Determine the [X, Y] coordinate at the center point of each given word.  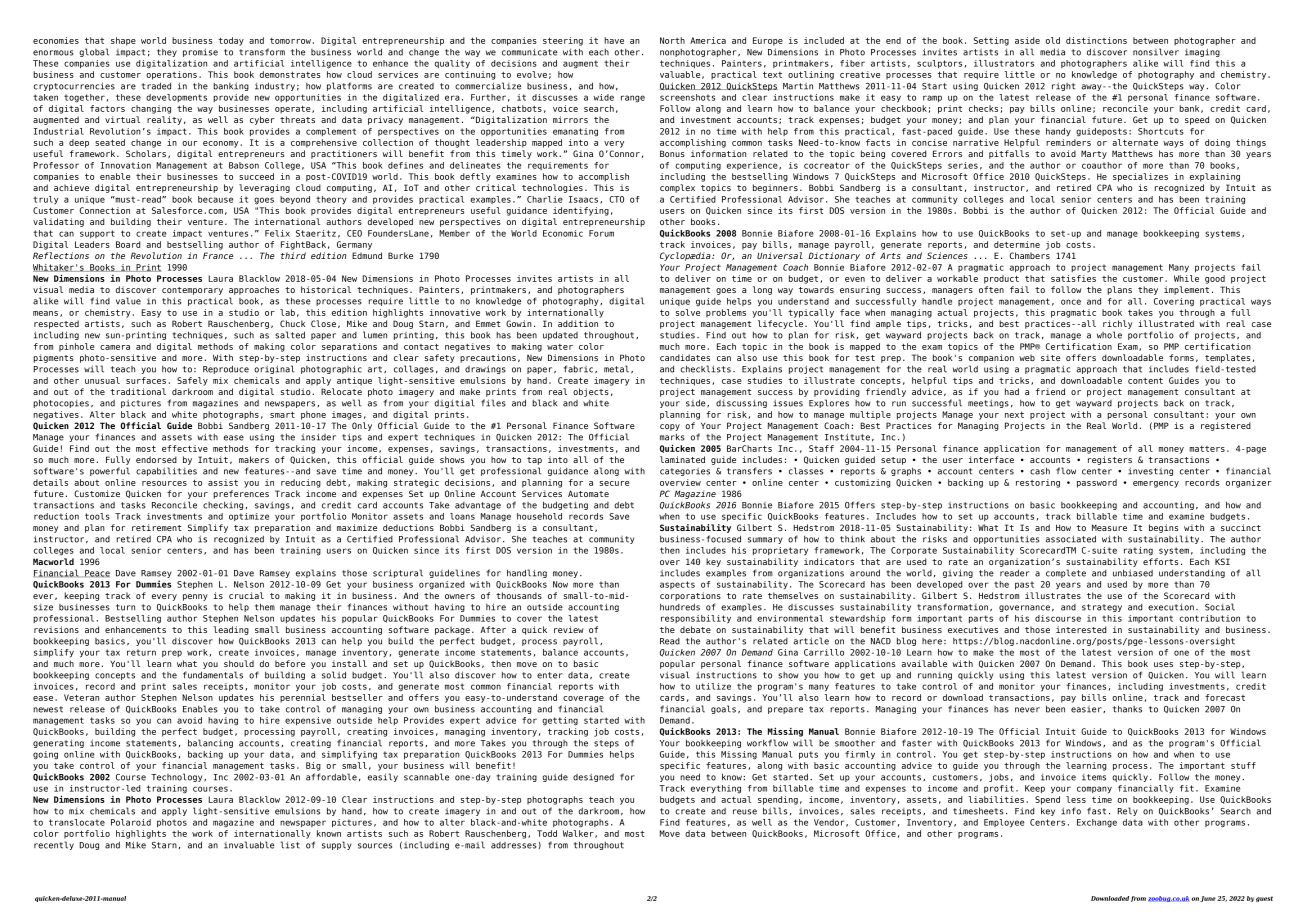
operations [171, 75]
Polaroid [131, 822]
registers [1110, 460]
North [672, 40]
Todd [547, 833]
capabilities [166, 471]
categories [685, 472]
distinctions [1096, 40]
